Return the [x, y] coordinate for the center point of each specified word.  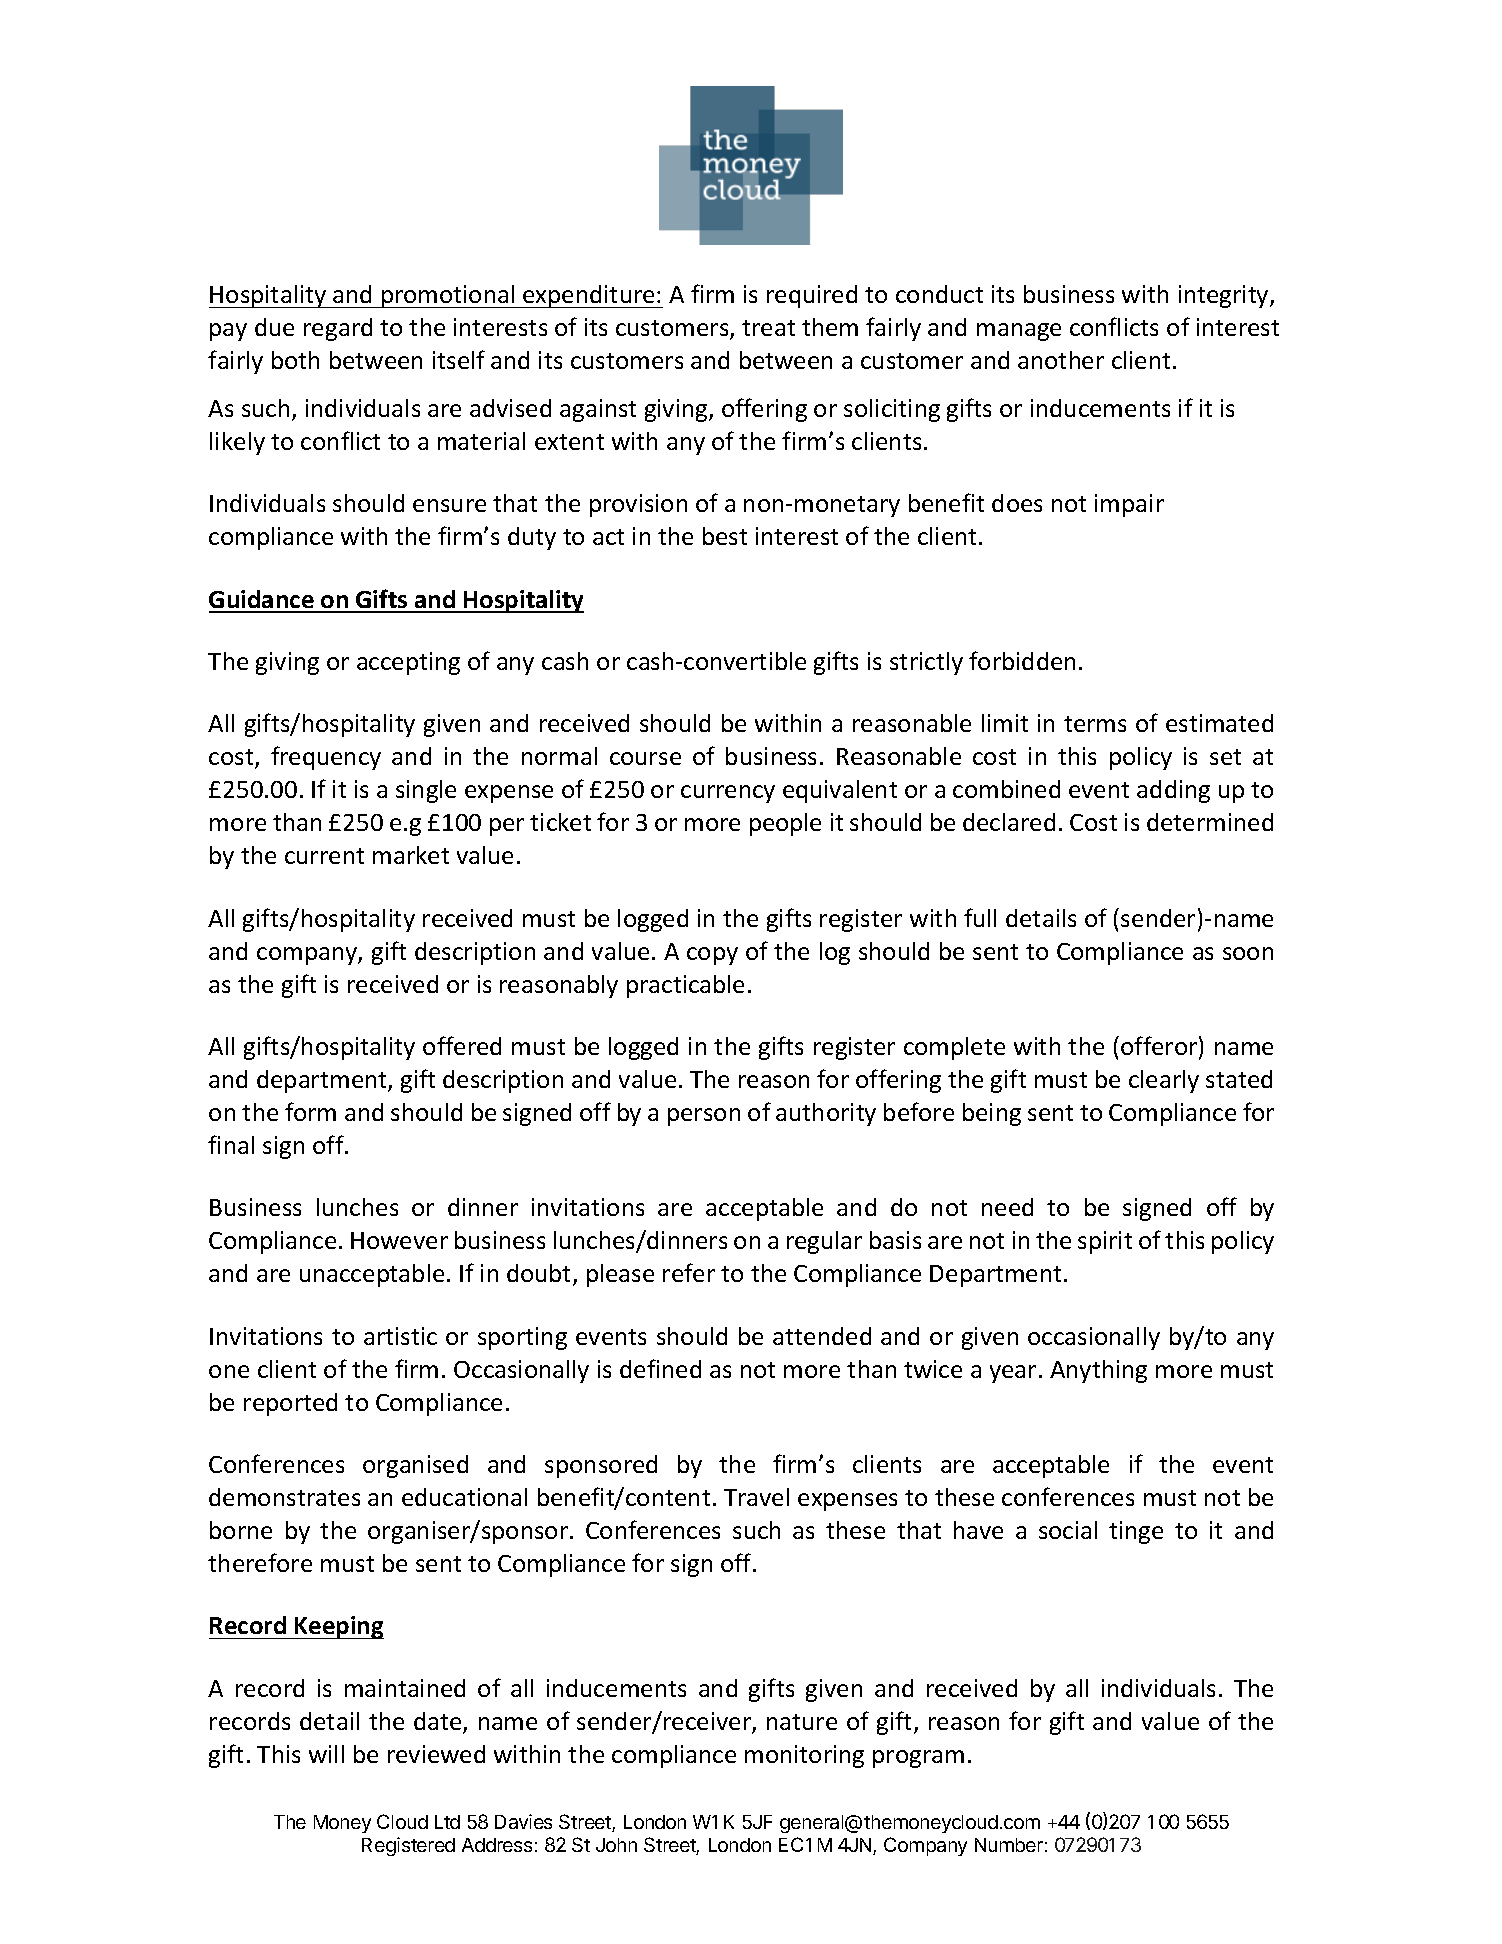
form [310, 1111]
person [704, 1117]
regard [338, 329]
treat [768, 328]
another [1061, 360]
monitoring [804, 1756]
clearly [1164, 1081]
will [326, 1754]
